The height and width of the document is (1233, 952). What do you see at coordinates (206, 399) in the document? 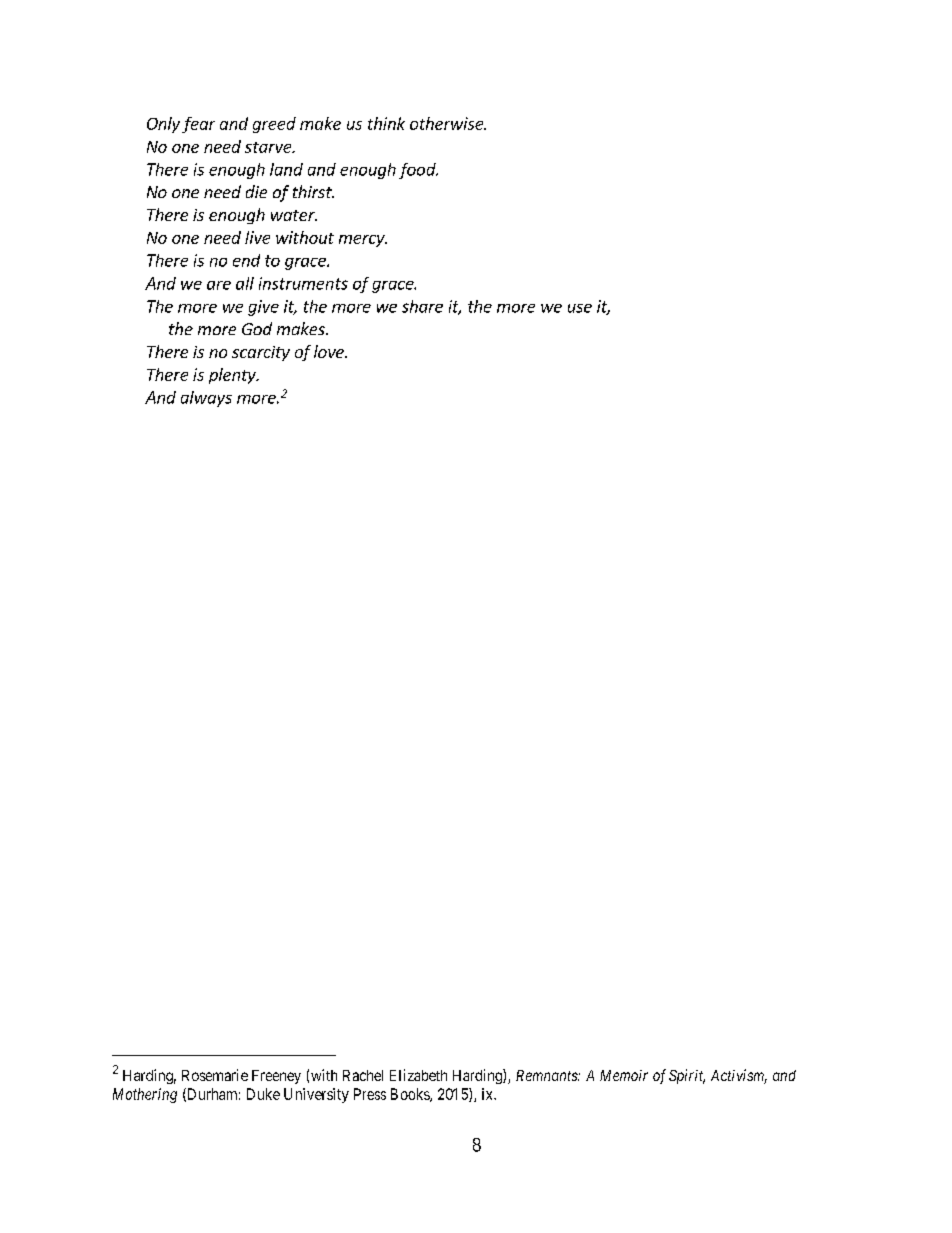
I see `always` at bounding box center [206, 399].
